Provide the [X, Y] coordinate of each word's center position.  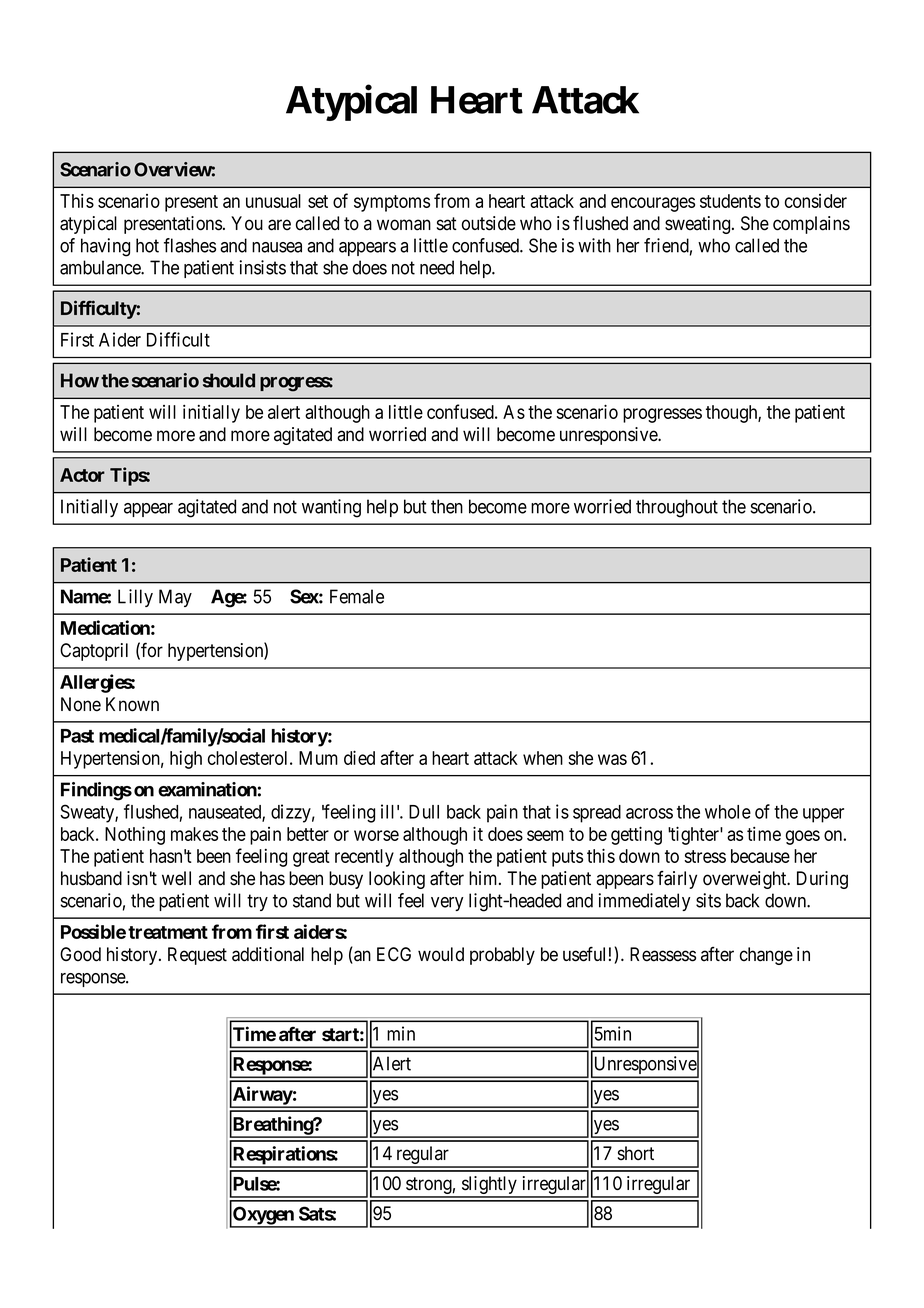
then [447, 506]
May [175, 598]
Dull [424, 812]
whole [728, 812]
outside [489, 223]
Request [197, 956]
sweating [699, 225]
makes [194, 834]
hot [147, 245]
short [636, 1153]
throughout [677, 508]
